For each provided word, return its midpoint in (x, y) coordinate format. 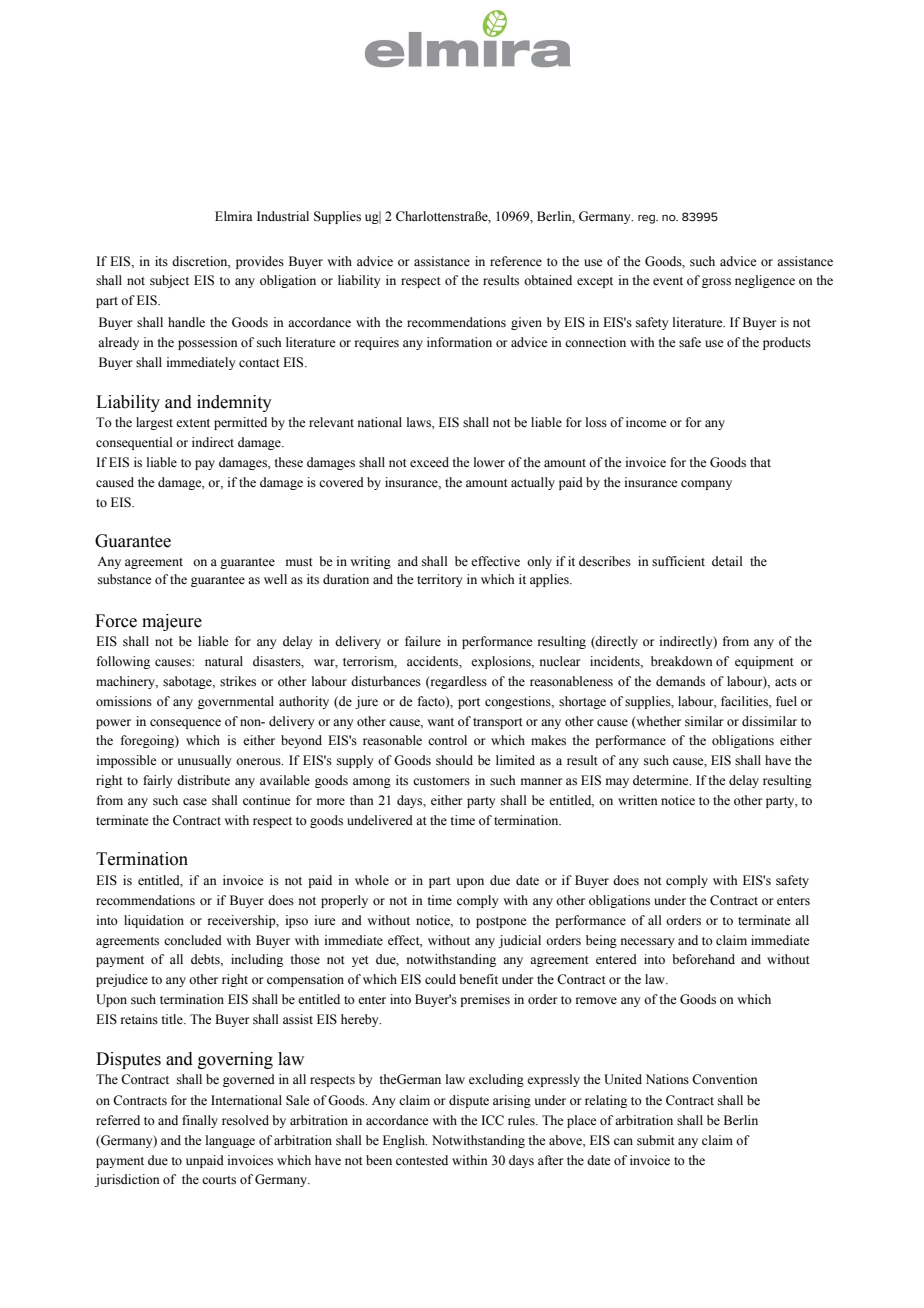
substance (124, 579)
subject (169, 281)
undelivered (380, 820)
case (195, 801)
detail (727, 561)
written (638, 800)
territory (439, 580)
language (230, 1141)
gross (716, 283)
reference (516, 261)
